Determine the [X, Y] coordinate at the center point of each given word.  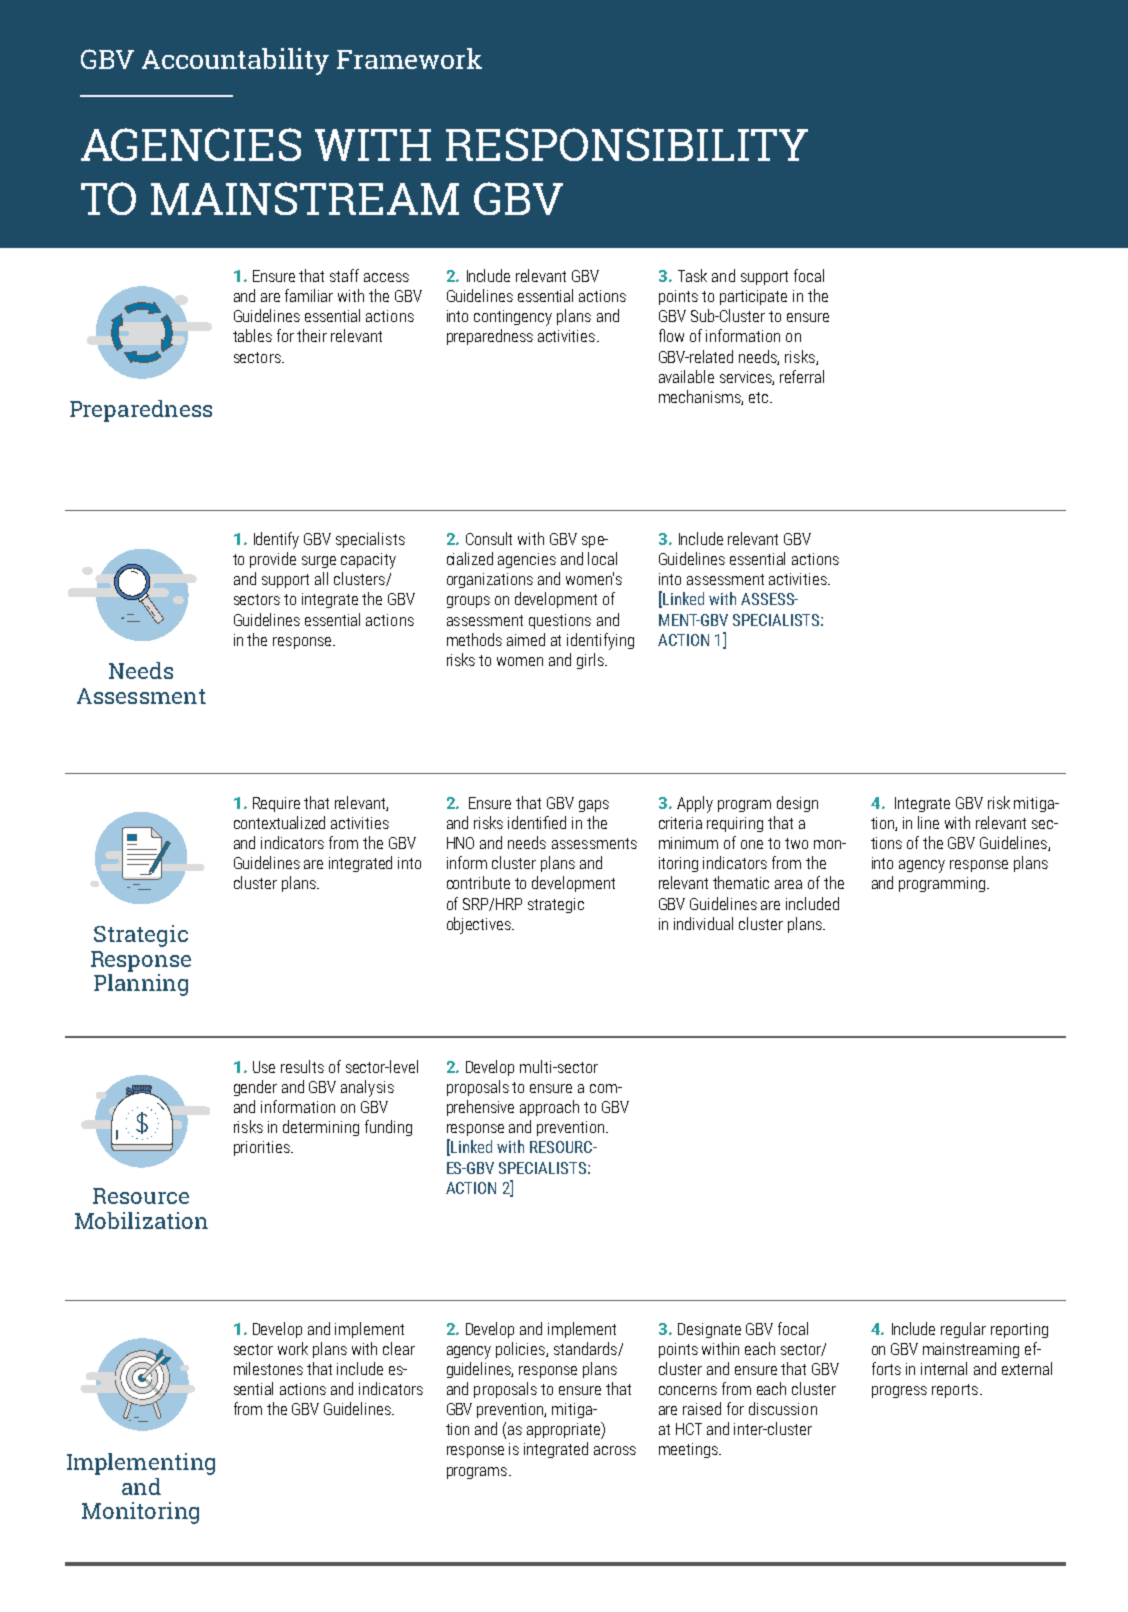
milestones [268, 1368]
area [788, 884]
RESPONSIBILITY [627, 144]
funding [388, 1128]
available [686, 376]
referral [802, 376]
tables [252, 335]
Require [276, 804]
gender [255, 1088]
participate [753, 297]
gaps [594, 806]
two [796, 843]
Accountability [235, 61]
